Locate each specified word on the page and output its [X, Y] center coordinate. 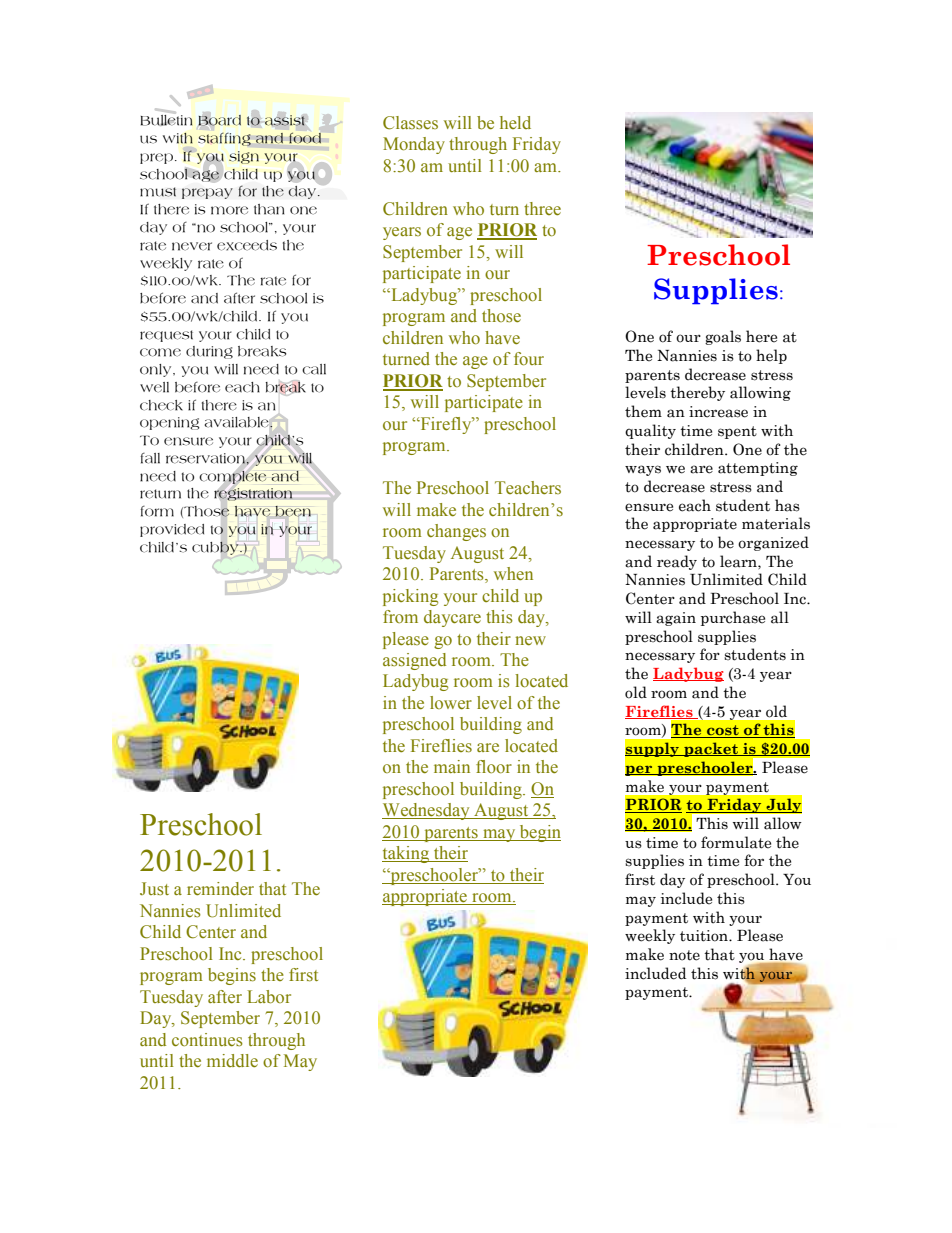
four [529, 359]
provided [172, 530]
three [542, 209]
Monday [414, 145]
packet [711, 749]
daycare [452, 618]
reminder [220, 889]
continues [207, 1040]
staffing [224, 139]
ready [677, 562]
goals [723, 337]
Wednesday [427, 811]
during [209, 352]
